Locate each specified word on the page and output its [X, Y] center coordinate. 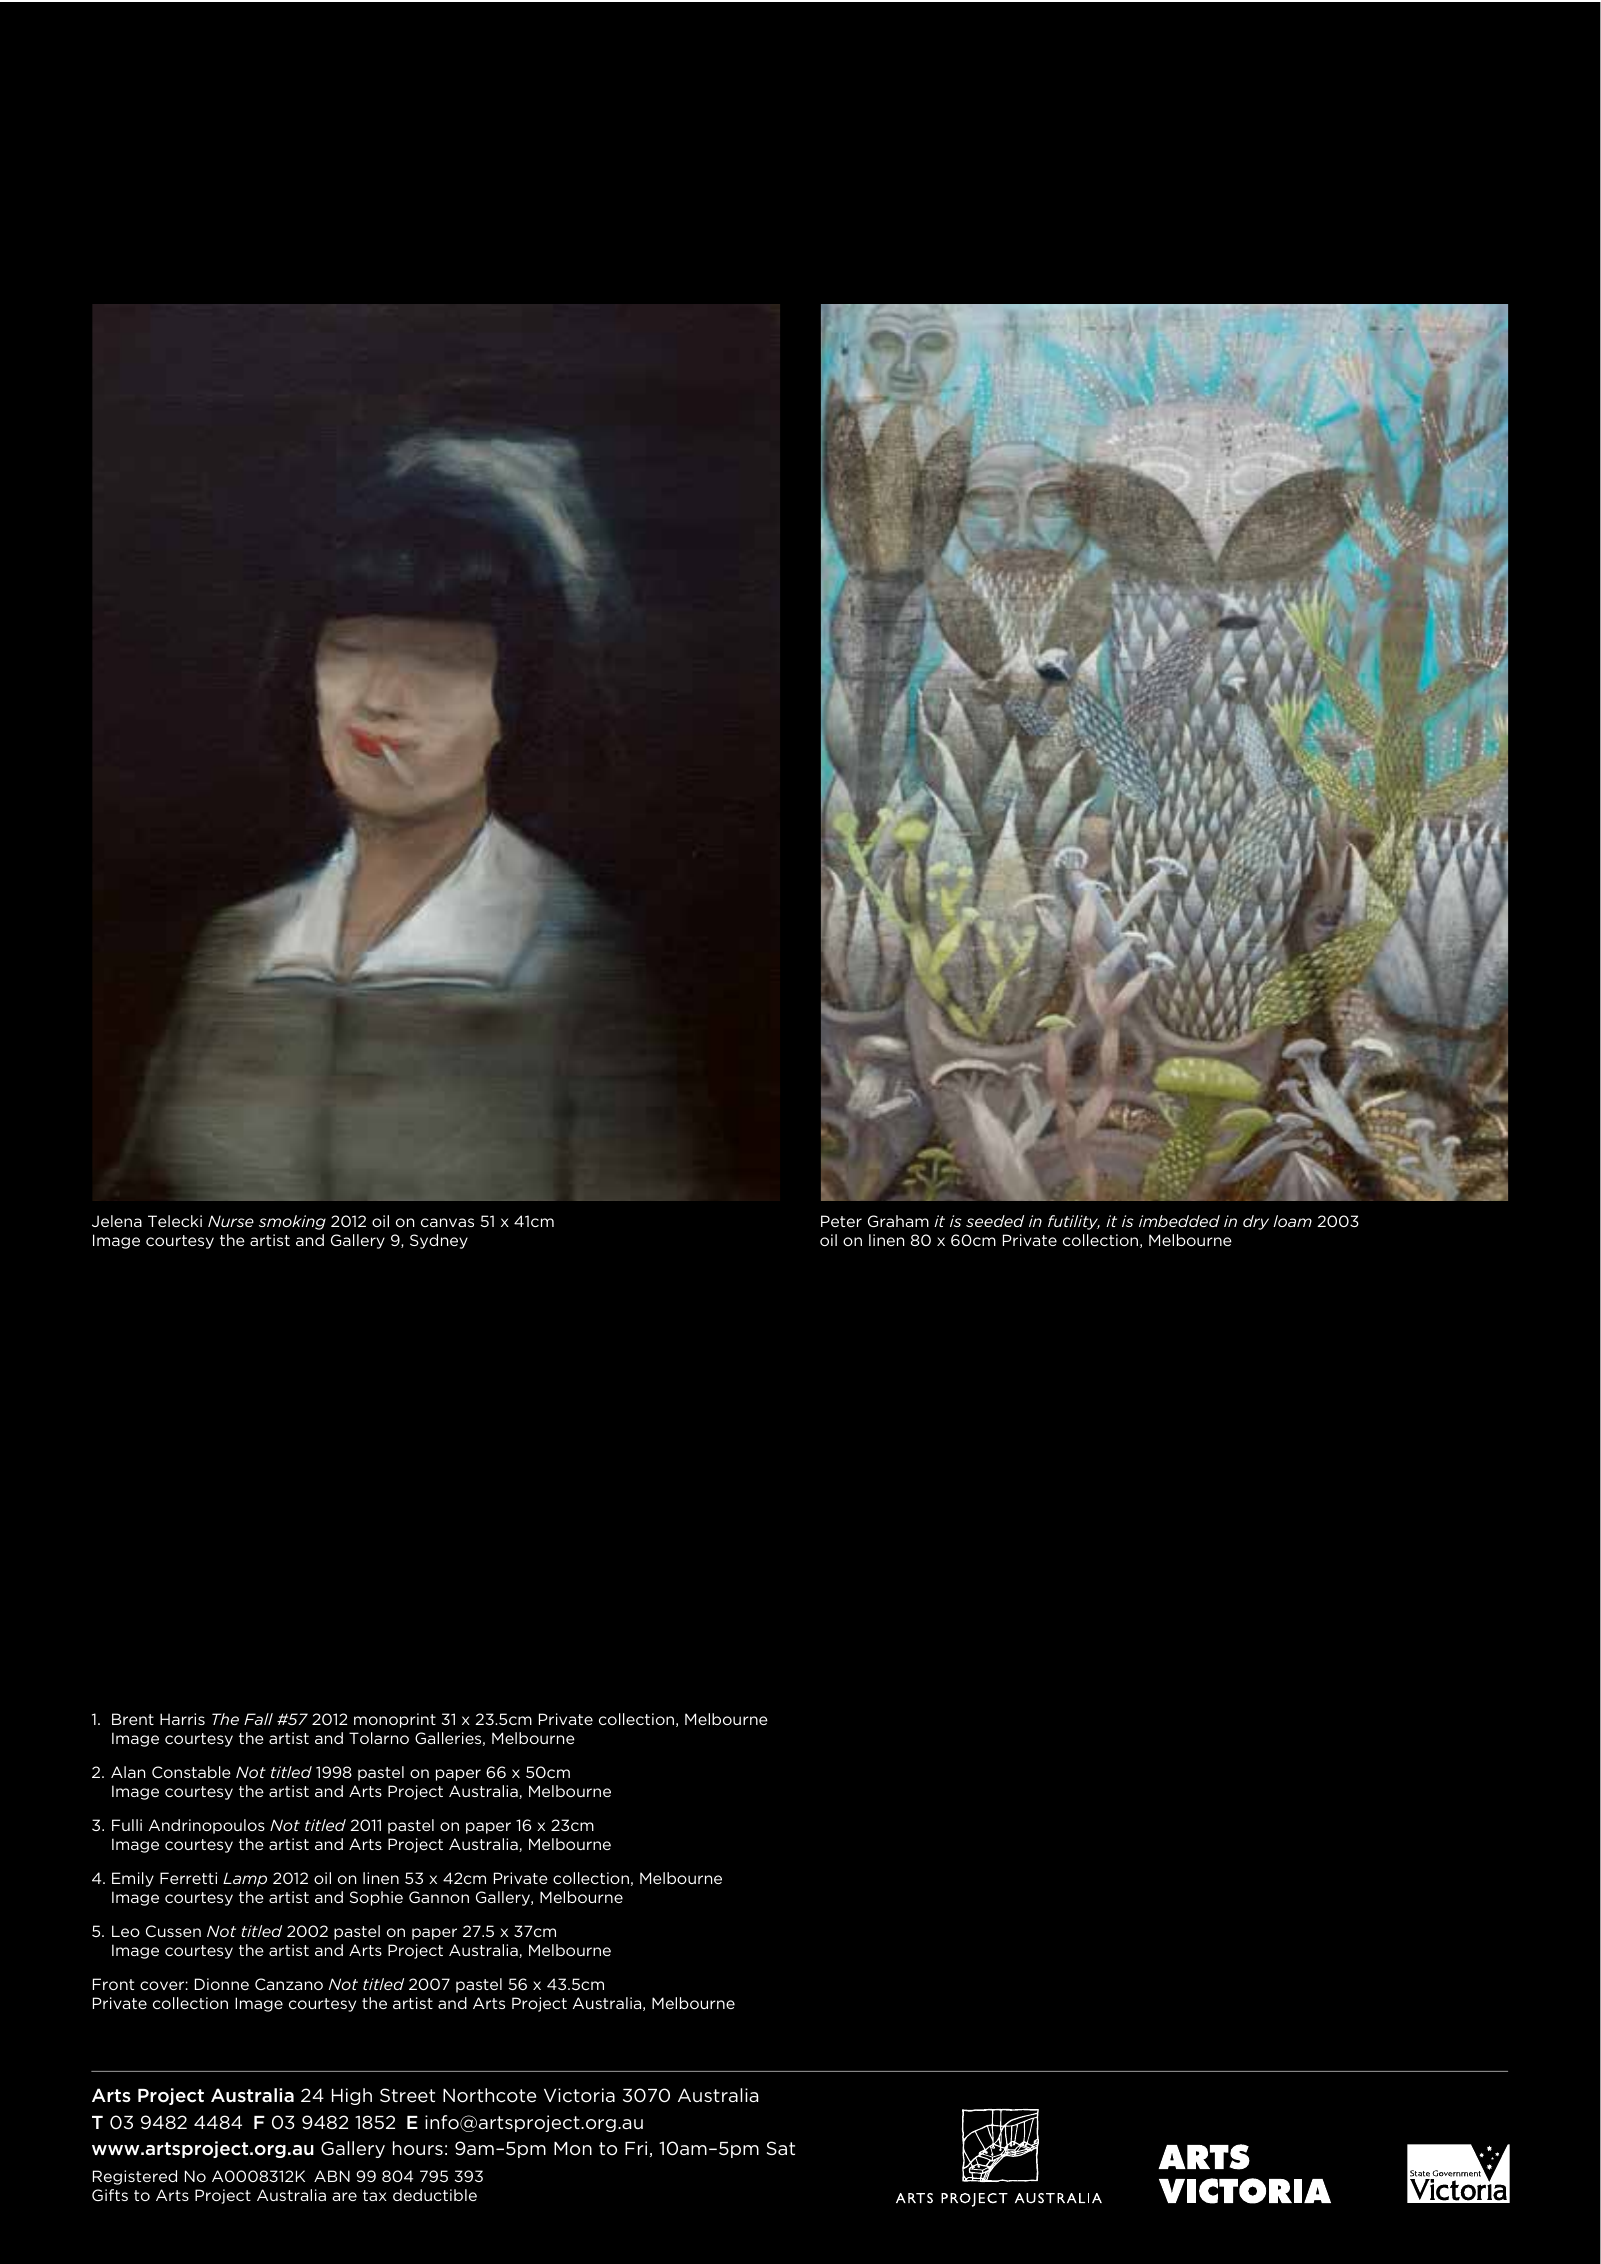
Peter [841, 1221]
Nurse [231, 1221]
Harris [182, 1719]
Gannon [439, 1897]
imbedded [1179, 1221]
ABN [332, 2176]
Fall [258, 1719]
